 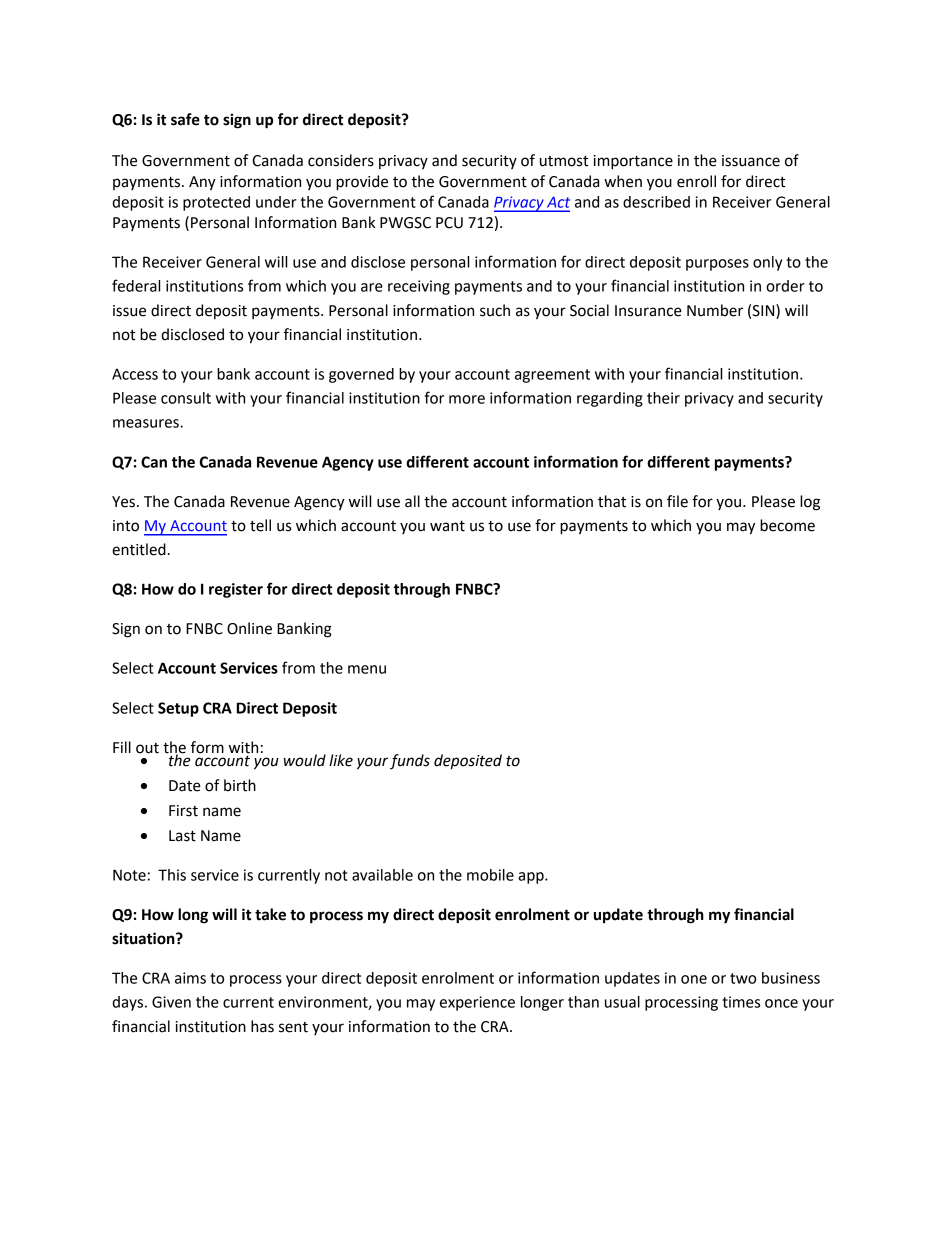 What do you see at coordinates (751, 161) in the screenshot?
I see `issuance` at bounding box center [751, 161].
